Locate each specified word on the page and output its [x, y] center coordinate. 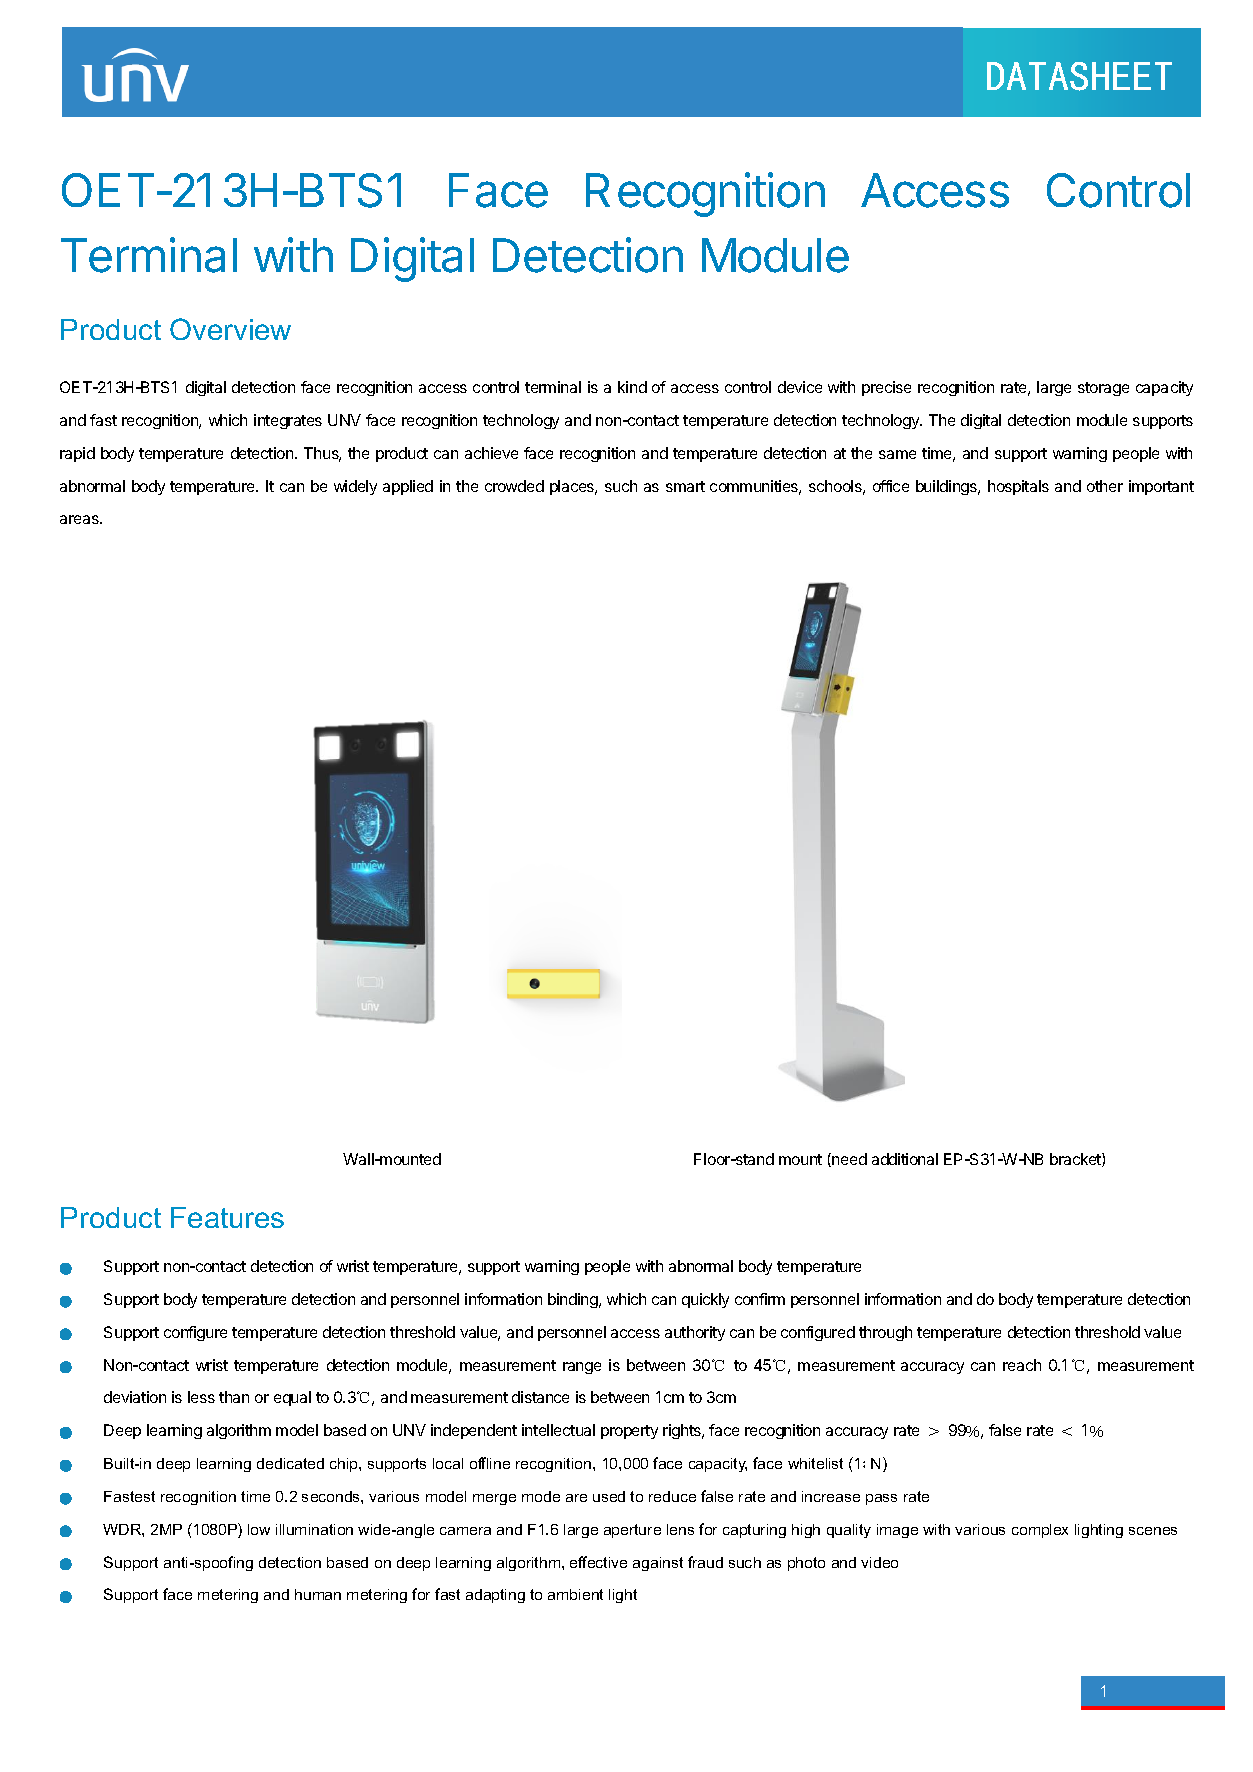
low [259, 1529]
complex [1040, 1531]
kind [632, 387]
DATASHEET [1079, 76]
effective [598, 1562]
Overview [230, 329]
